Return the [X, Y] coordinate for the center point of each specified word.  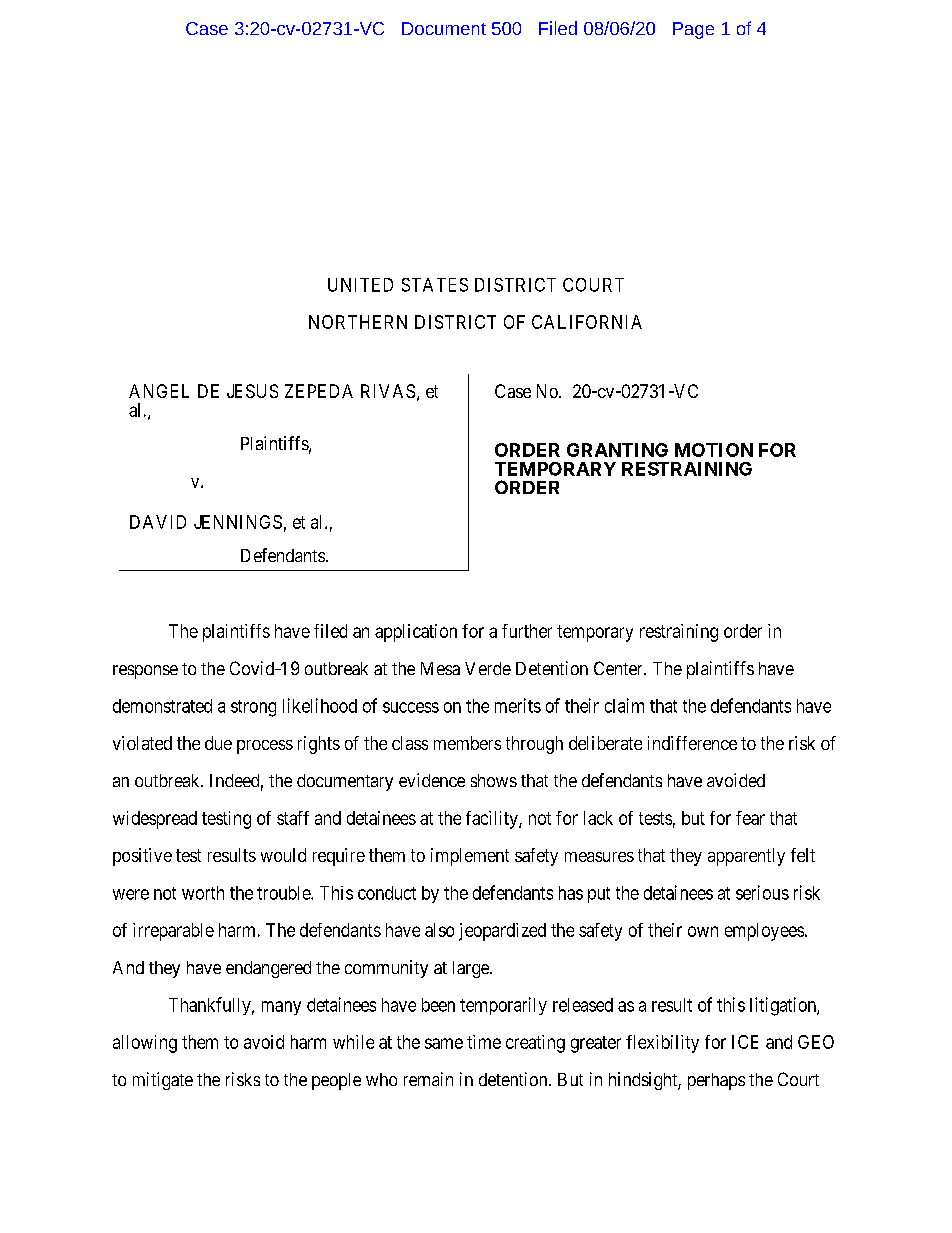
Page [693, 30]
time [484, 1042]
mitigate [163, 1081]
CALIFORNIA [587, 322]
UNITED [360, 285]
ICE [745, 1042]
